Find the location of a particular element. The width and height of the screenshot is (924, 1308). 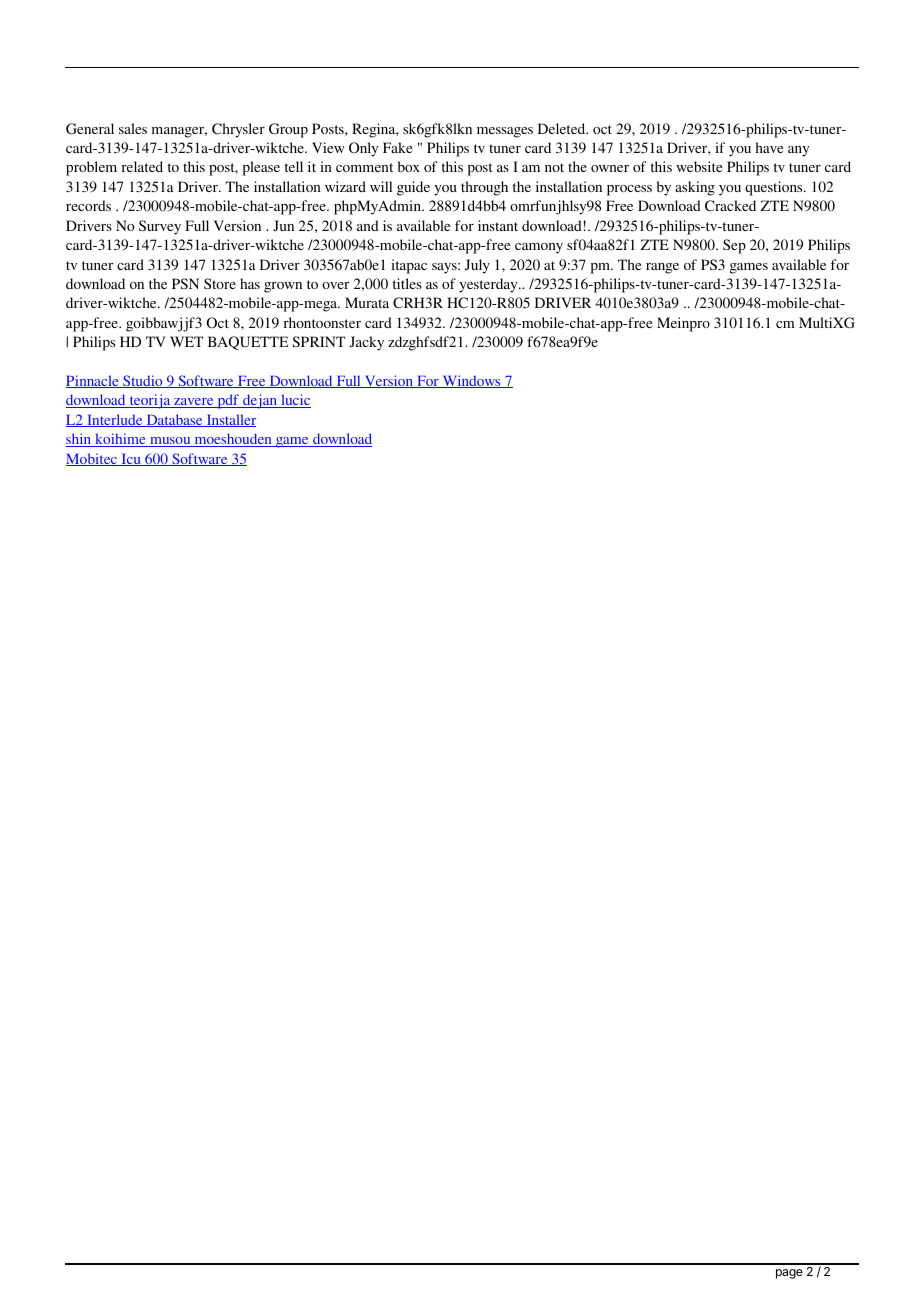

Windows is located at coordinates (471, 381).
